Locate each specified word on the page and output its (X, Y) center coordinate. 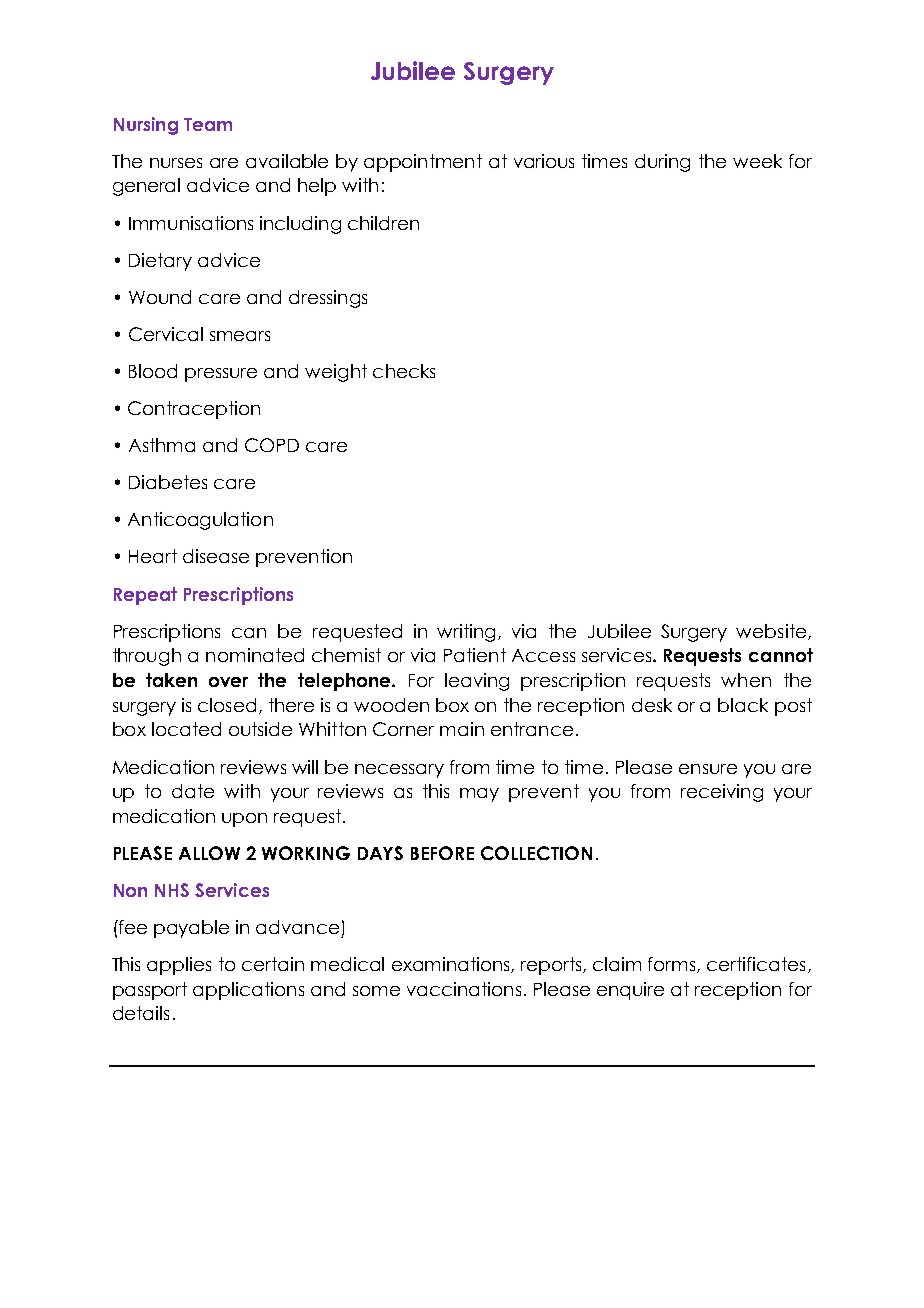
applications (248, 991)
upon (244, 820)
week (757, 161)
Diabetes (168, 482)
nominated (255, 655)
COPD (272, 445)
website (771, 631)
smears (240, 336)
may (479, 795)
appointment (423, 163)
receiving (722, 793)
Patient (475, 655)
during (662, 163)
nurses (176, 163)
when (746, 680)
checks (404, 371)
